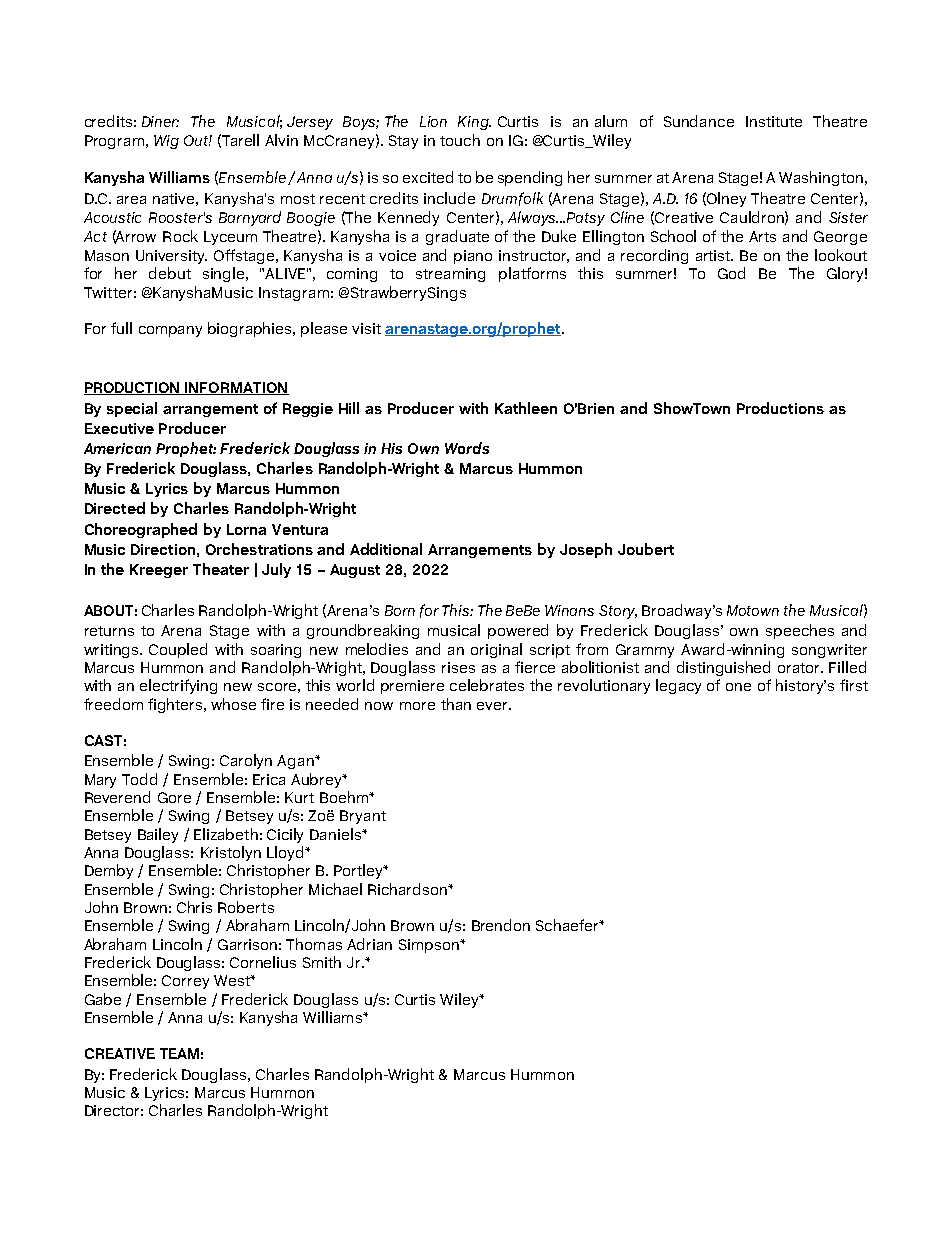  I want to click on touch, so click(460, 140).
